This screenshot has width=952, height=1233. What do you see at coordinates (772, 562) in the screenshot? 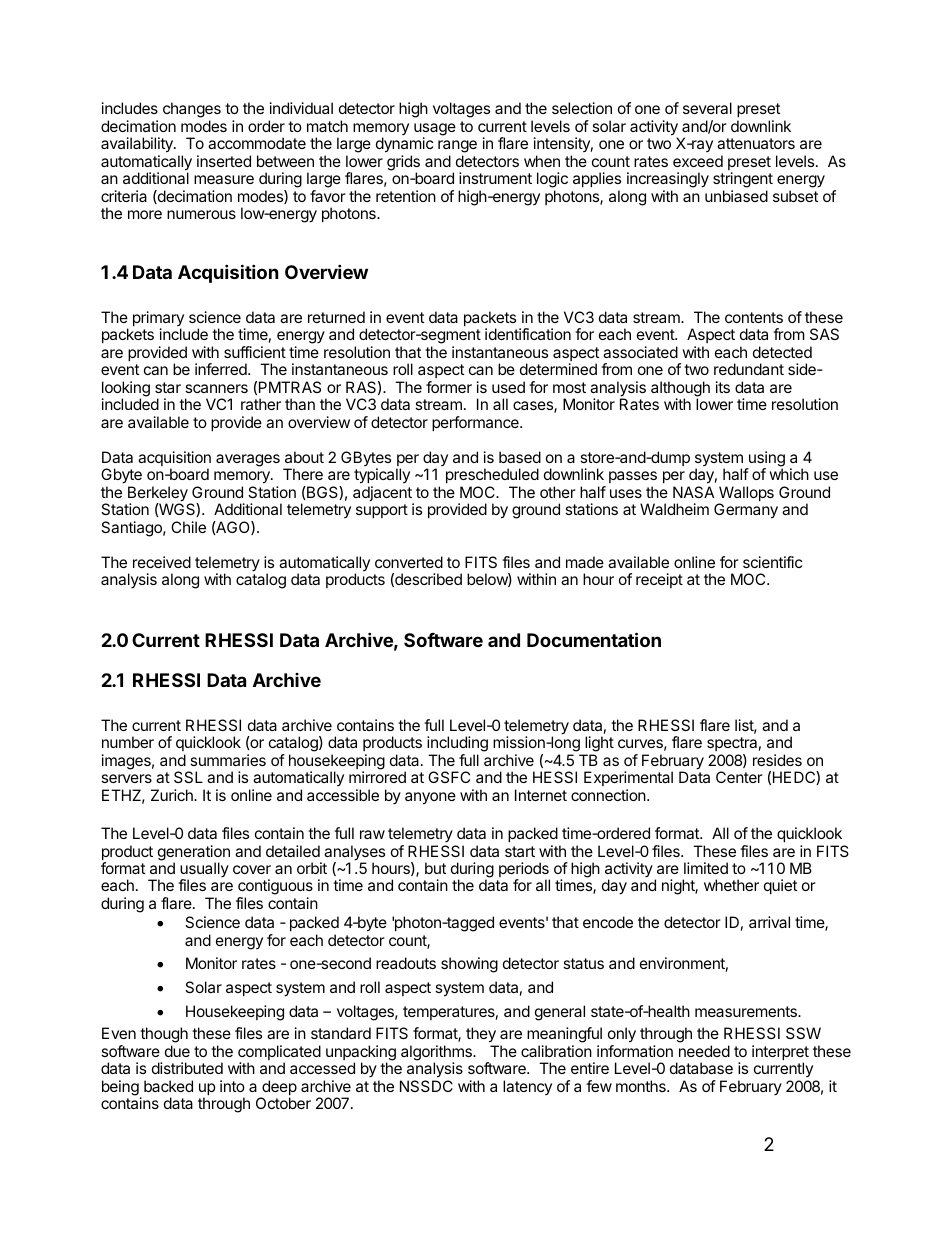
I see `scientific` at bounding box center [772, 562].
